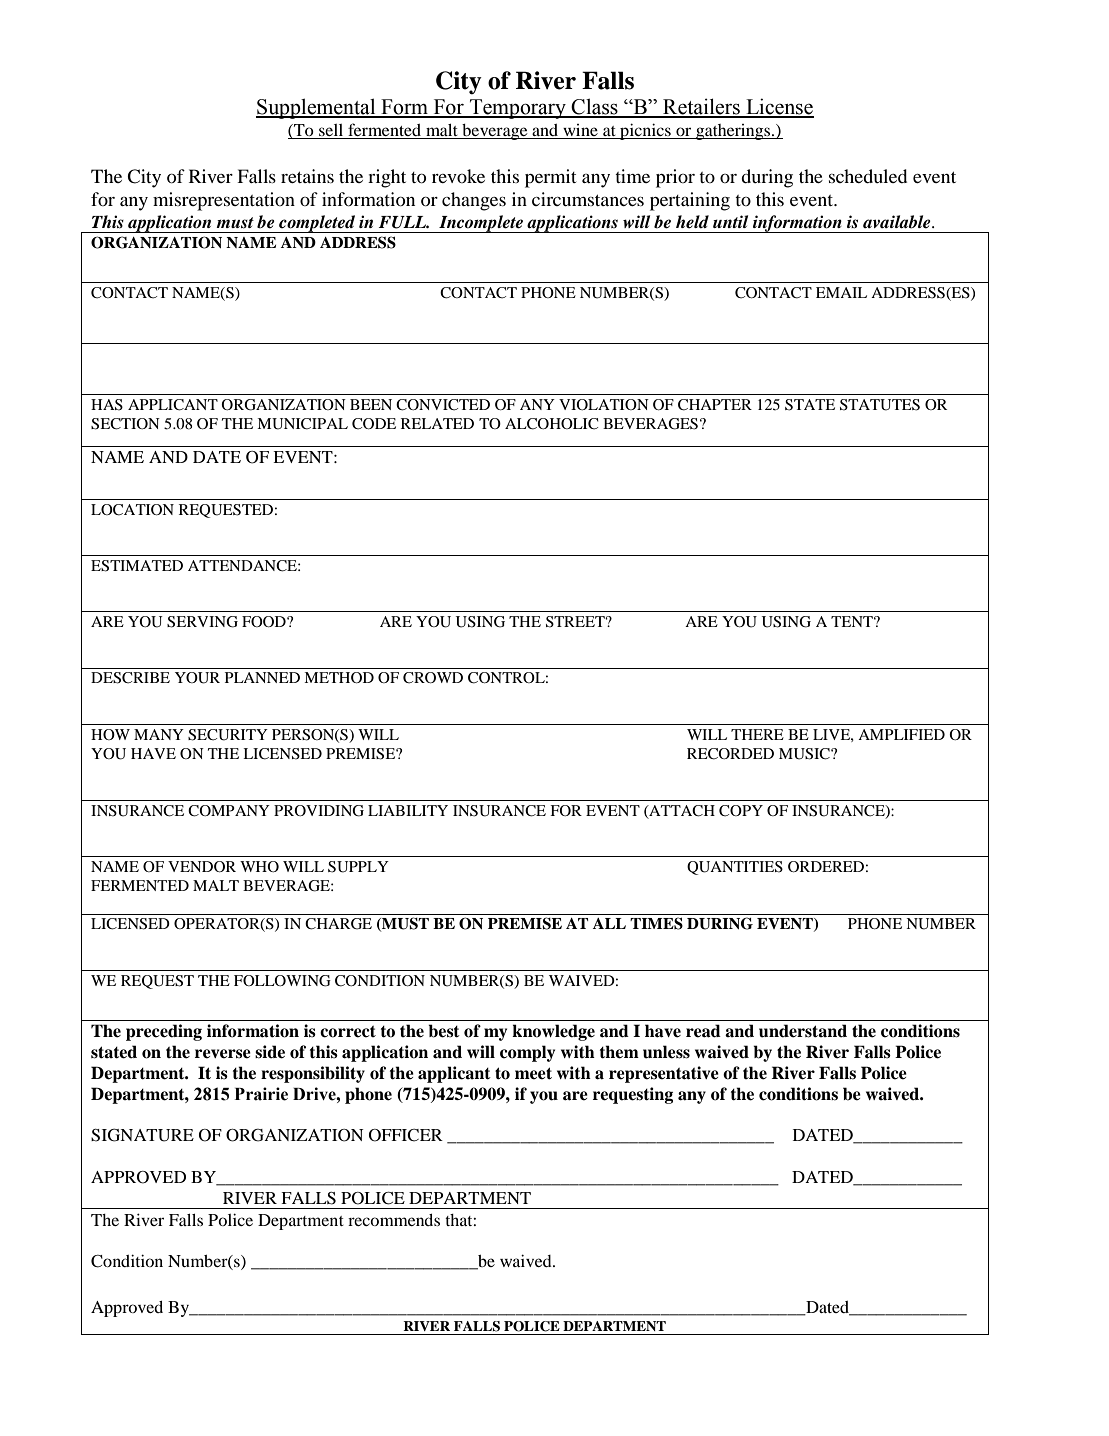 Image resolution: width=1109 pixels, height=1436 pixels. Describe the element at coordinates (757, 734) in the page. I see `THERE` at that location.
